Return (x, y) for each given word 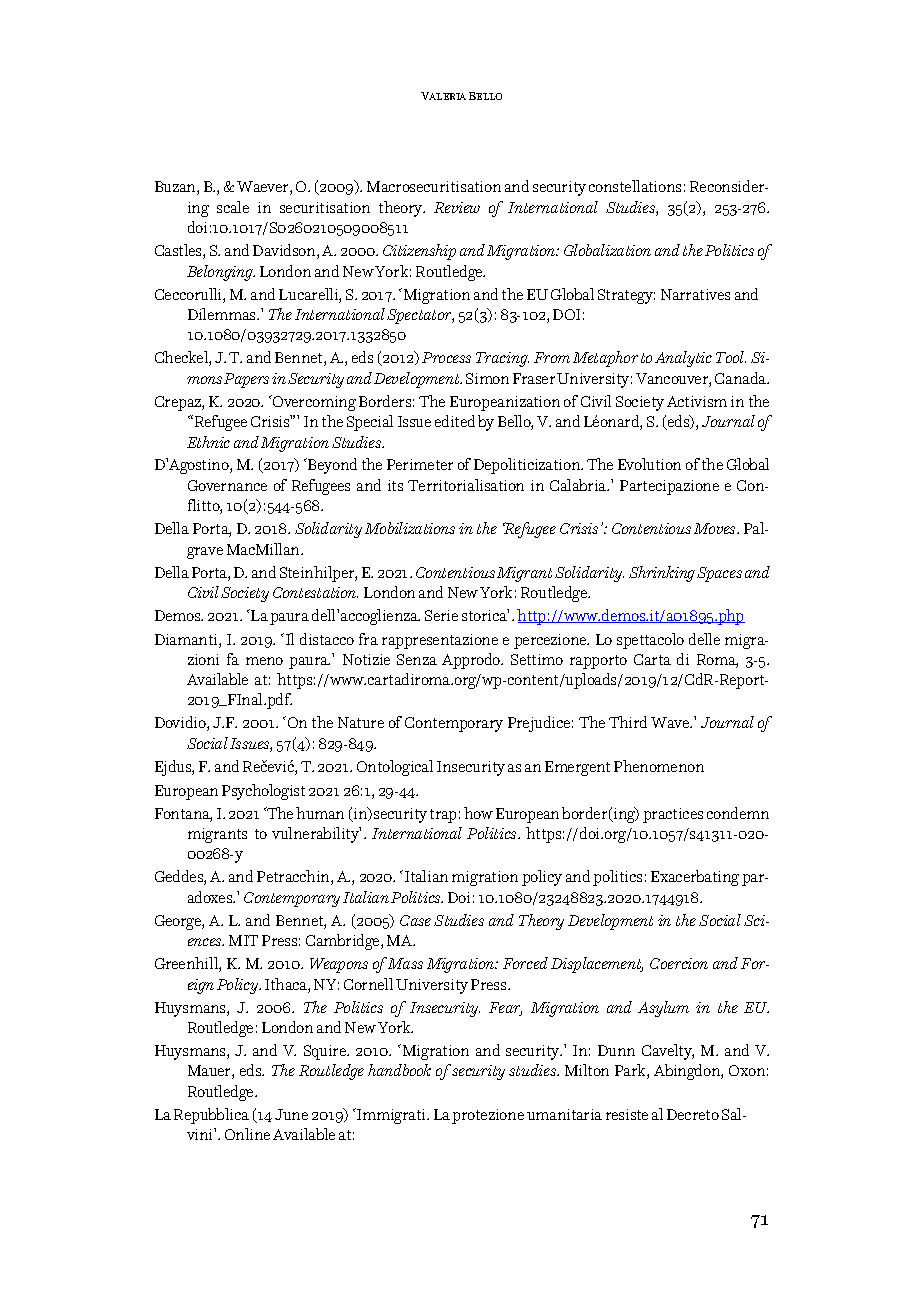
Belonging (221, 273)
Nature (361, 722)
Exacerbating (695, 878)
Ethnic (208, 442)
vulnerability (316, 835)
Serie (441, 615)
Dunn (616, 1050)
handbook (399, 1070)
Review (457, 207)
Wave (671, 722)
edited (455, 421)
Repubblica (211, 1116)
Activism (697, 401)
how (478, 813)
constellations (635, 186)
